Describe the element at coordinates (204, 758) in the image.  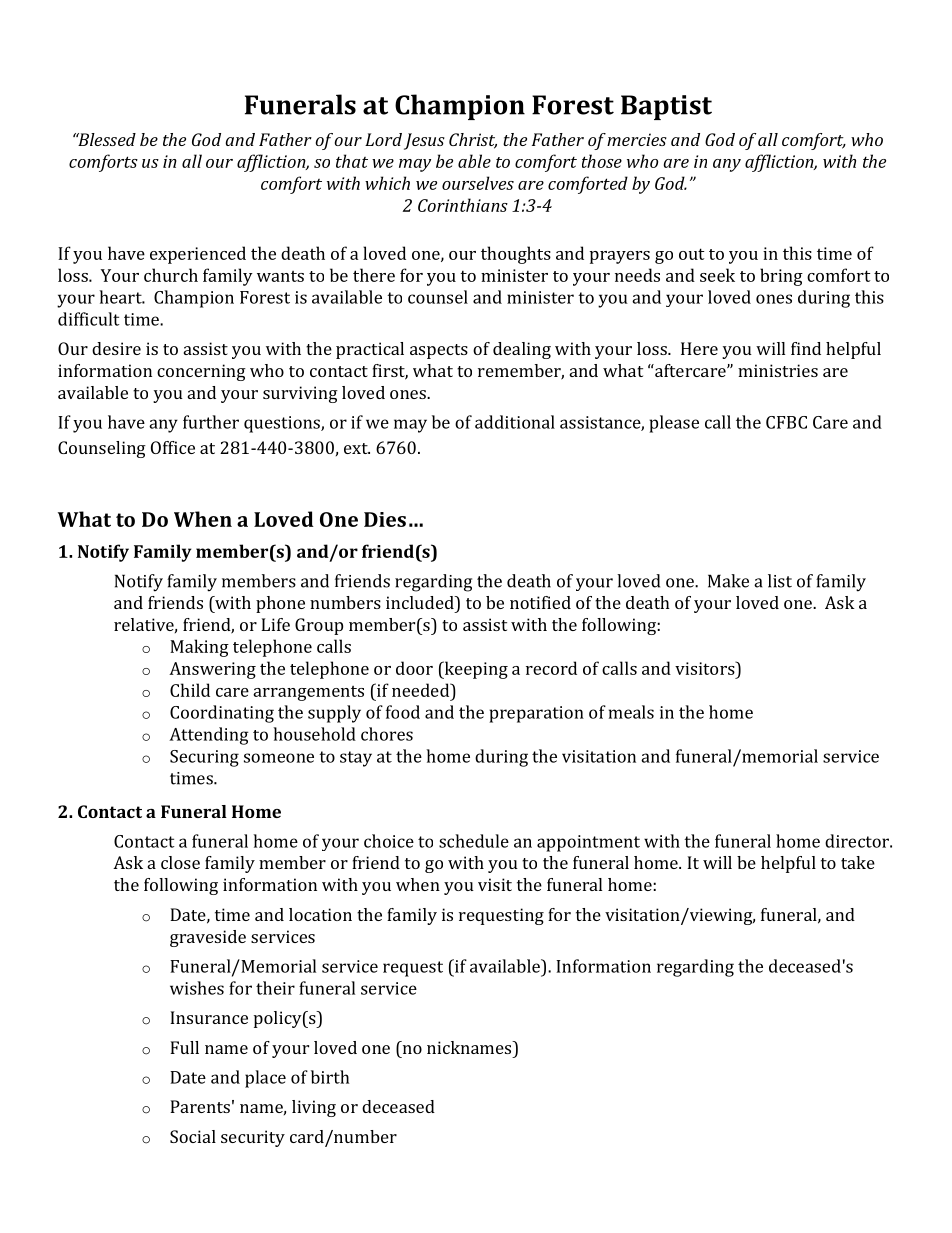
I see `Securing` at that location.
